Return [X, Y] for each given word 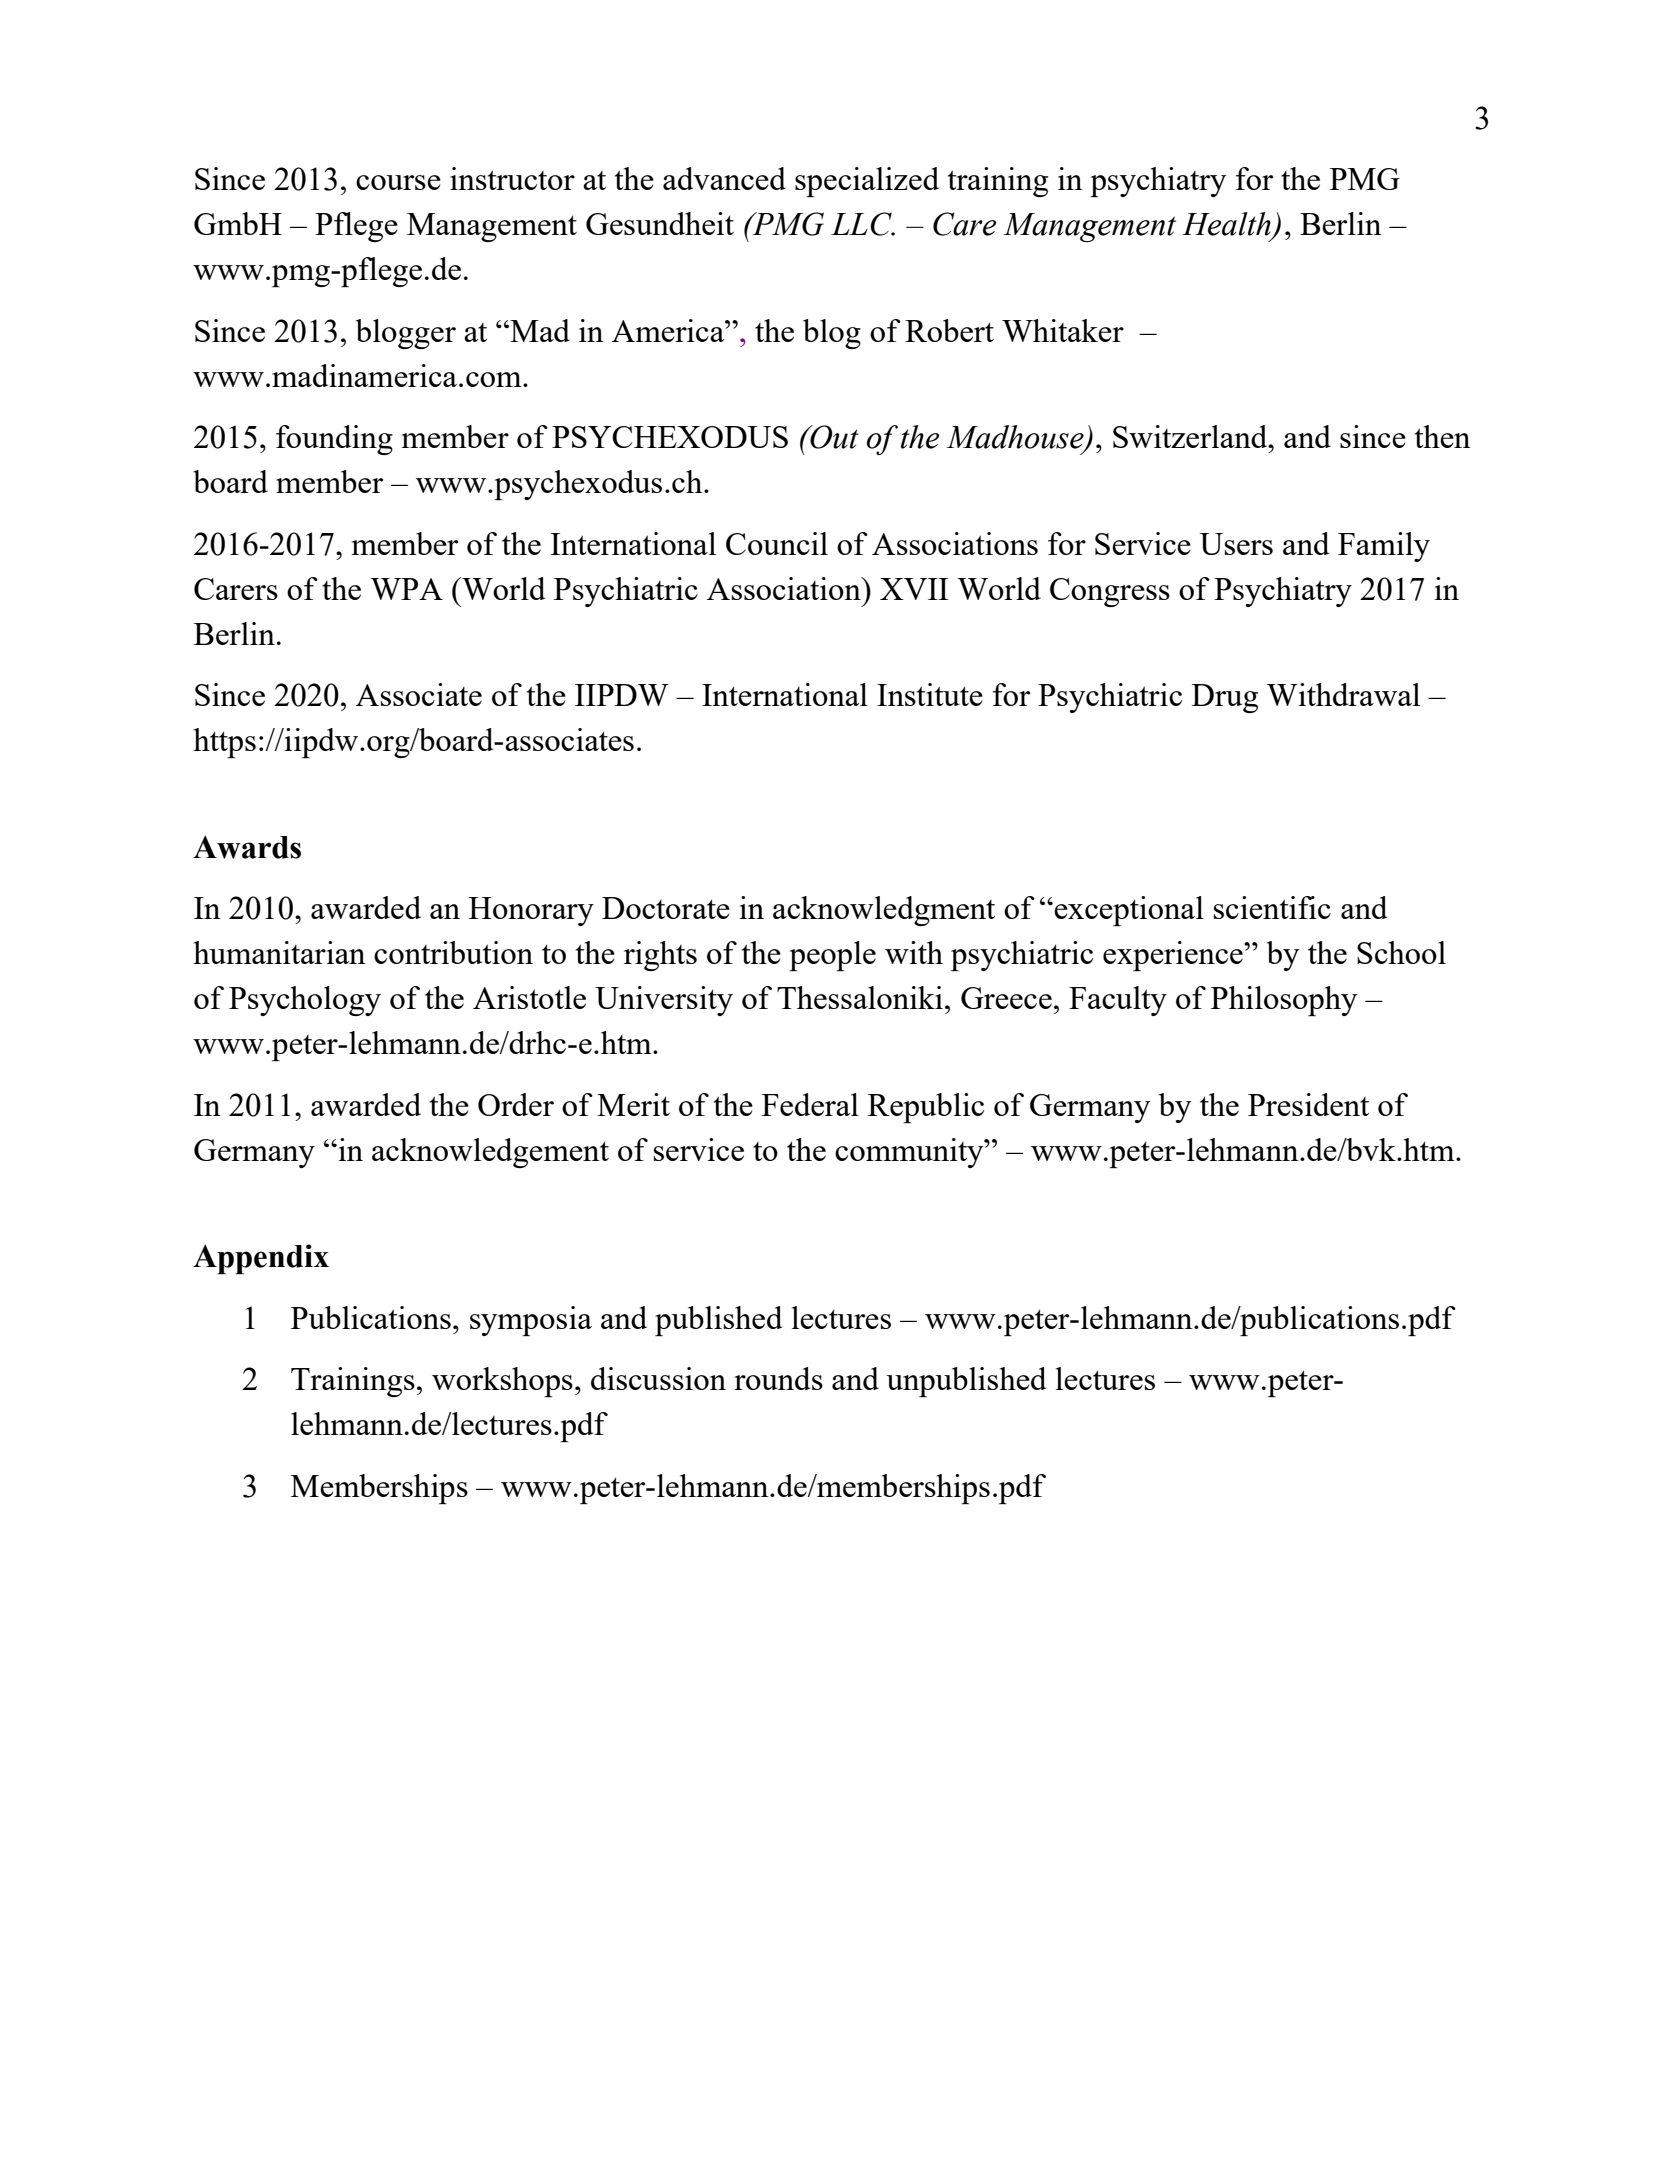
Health [1227, 225]
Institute [930, 694]
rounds [778, 1378]
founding [334, 440]
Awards [247, 847]
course [398, 182]
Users [1236, 544]
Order [516, 1104]
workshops [502, 1382]
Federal [810, 1104]
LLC [862, 224]
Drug [1225, 698]
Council [777, 543]
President [1308, 1104]
